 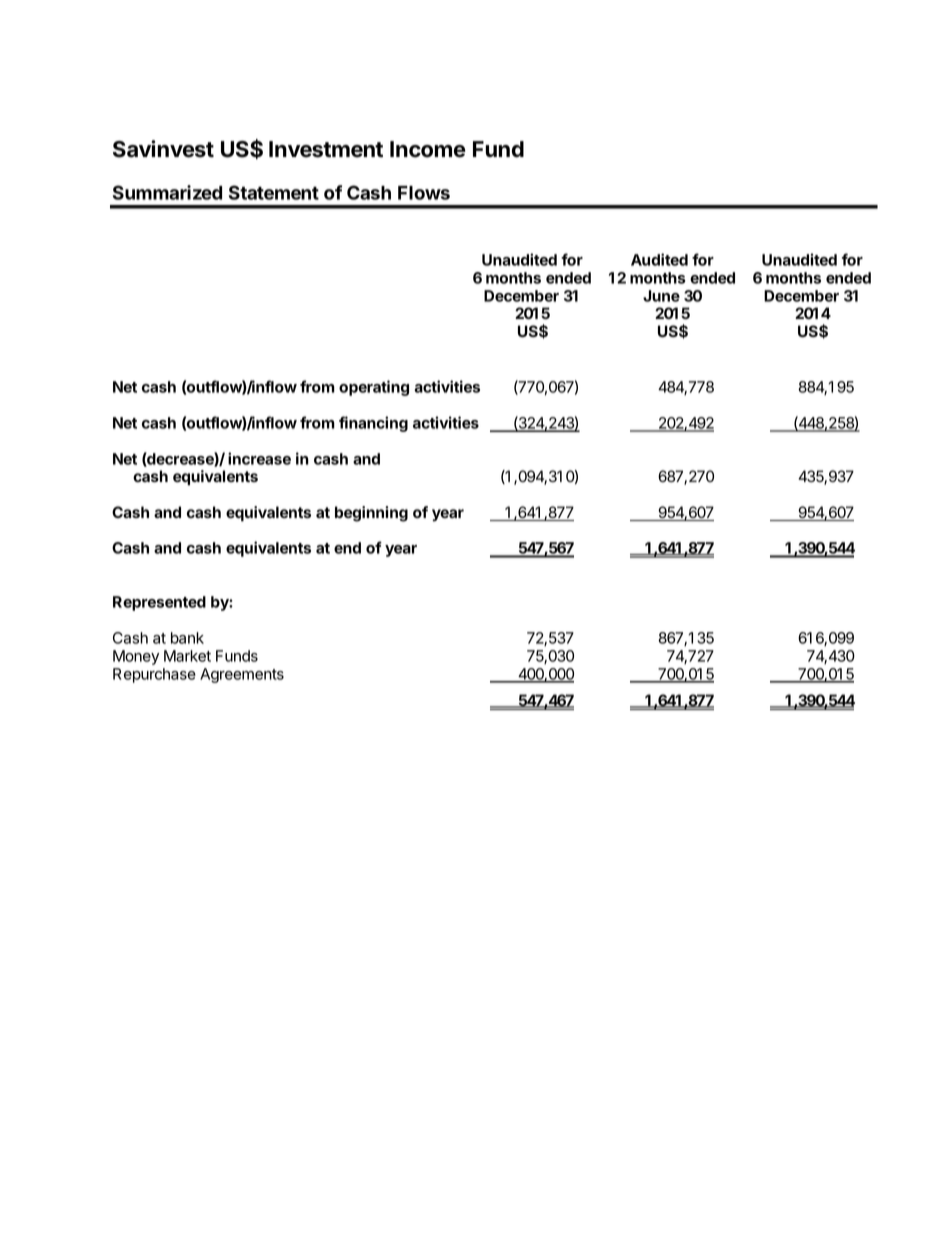 What do you see at coordinates (159, 603) in the screenshot?
I see `Represented` at bounding box center [159, 603].
